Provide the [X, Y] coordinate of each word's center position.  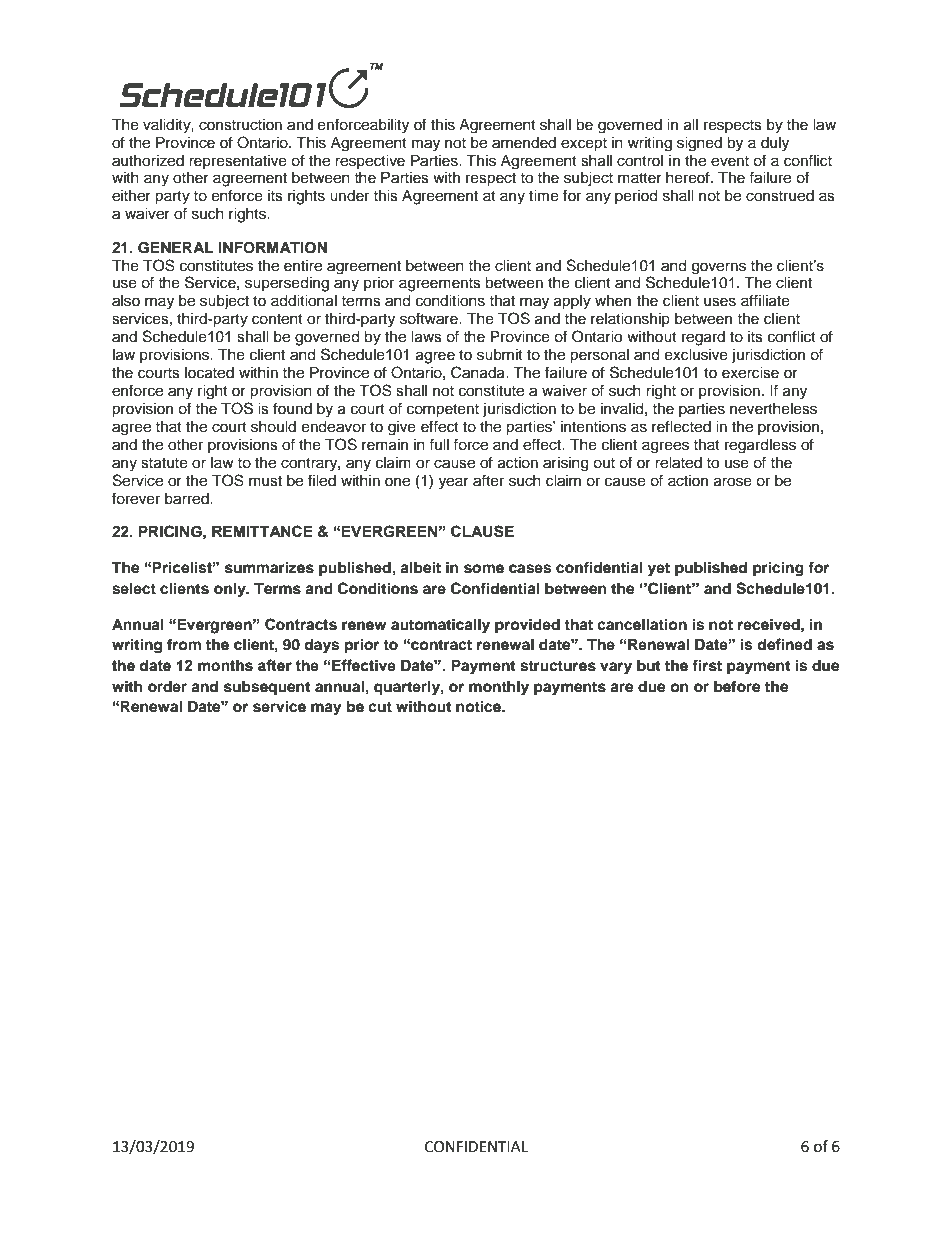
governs [719, 268]
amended [524, 143]
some [484, 569]
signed [699, 144]
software [430, 318]
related [678, 463]
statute [164, 463]
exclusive [696, 355]
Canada [479, 372]
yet [659, 570]
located [209, 373]
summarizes [269, 567]
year [454, 483]
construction [240, 125]
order [167, 687]
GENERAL [175, 248]
